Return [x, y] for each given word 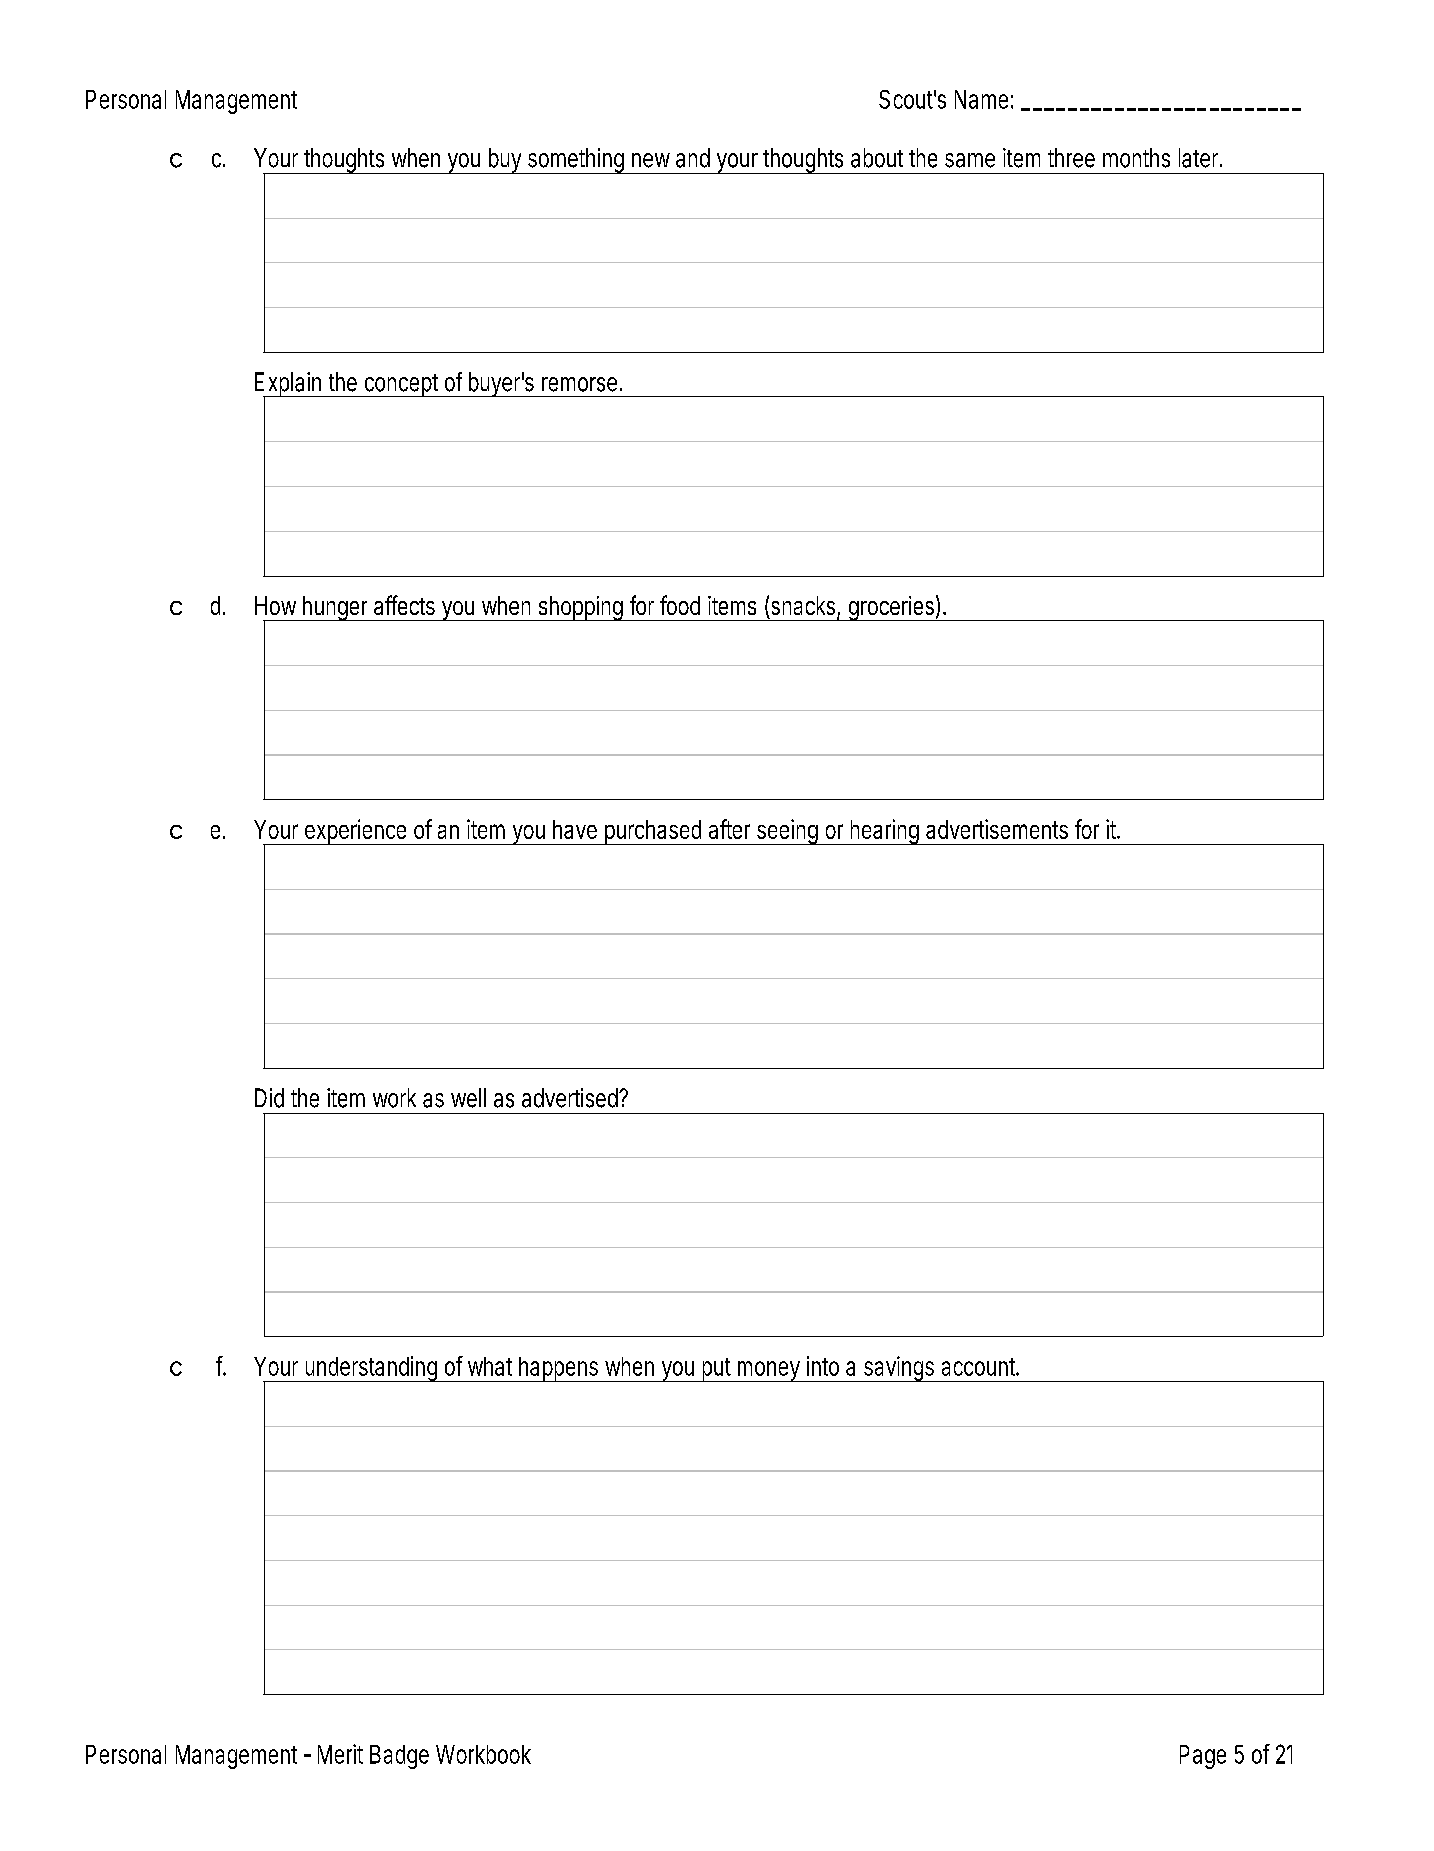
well [468, 1098]
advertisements [997, 829]
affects [404, 605]
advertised [570, 1098]
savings [898, 1369]
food [680, 605]
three [1071, 158]
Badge [399, 1757]
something [575, 161]
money [768, 1371]
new [651, 160]
